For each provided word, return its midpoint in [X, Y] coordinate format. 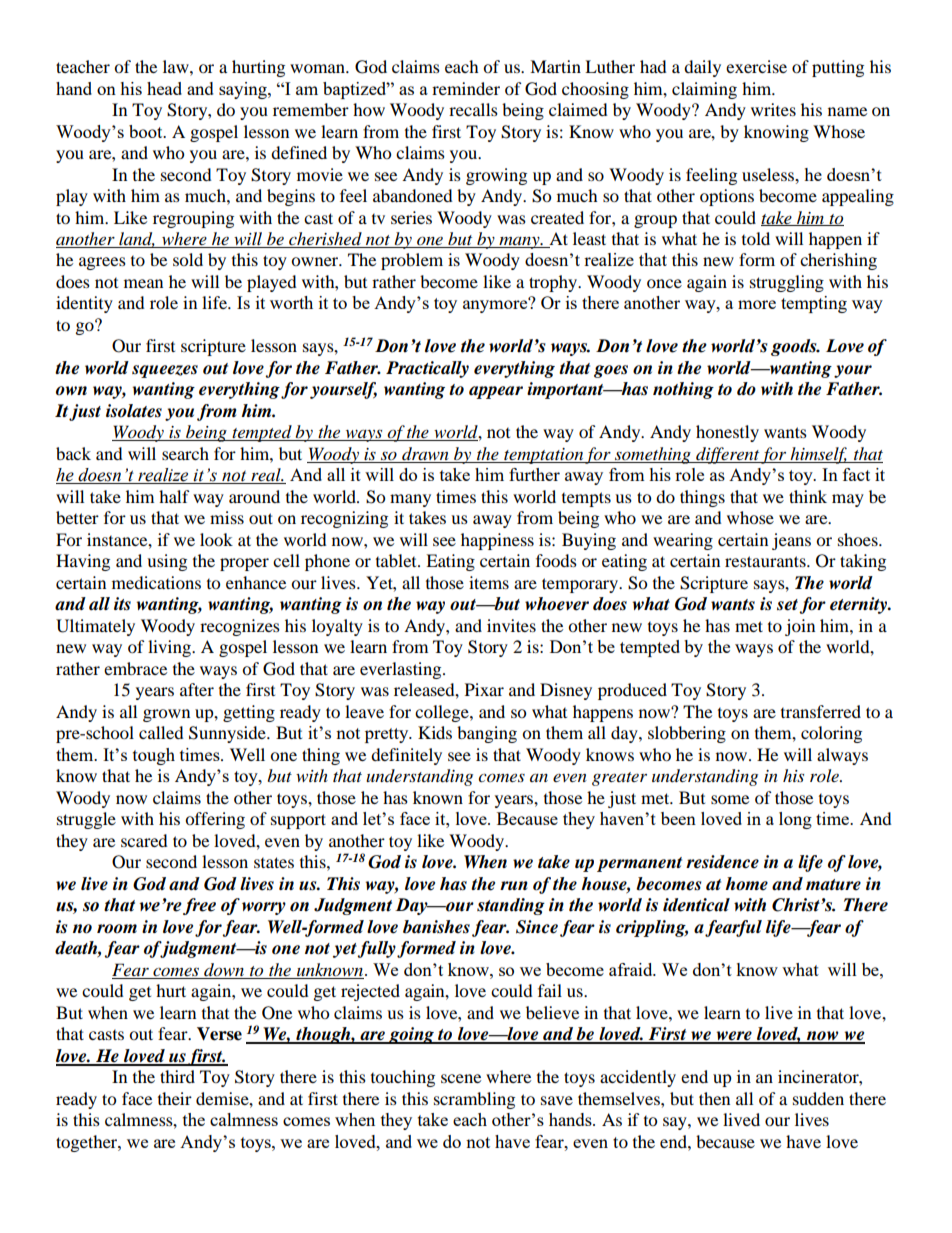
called [161, 732]
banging [487, 734]
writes [773, 109]
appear [496, 392]
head [164, 88]
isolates [134, 411]
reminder [466, 88]
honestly [727, 433]
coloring [831, 734]
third [177, 1076]
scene [461, 1078]
